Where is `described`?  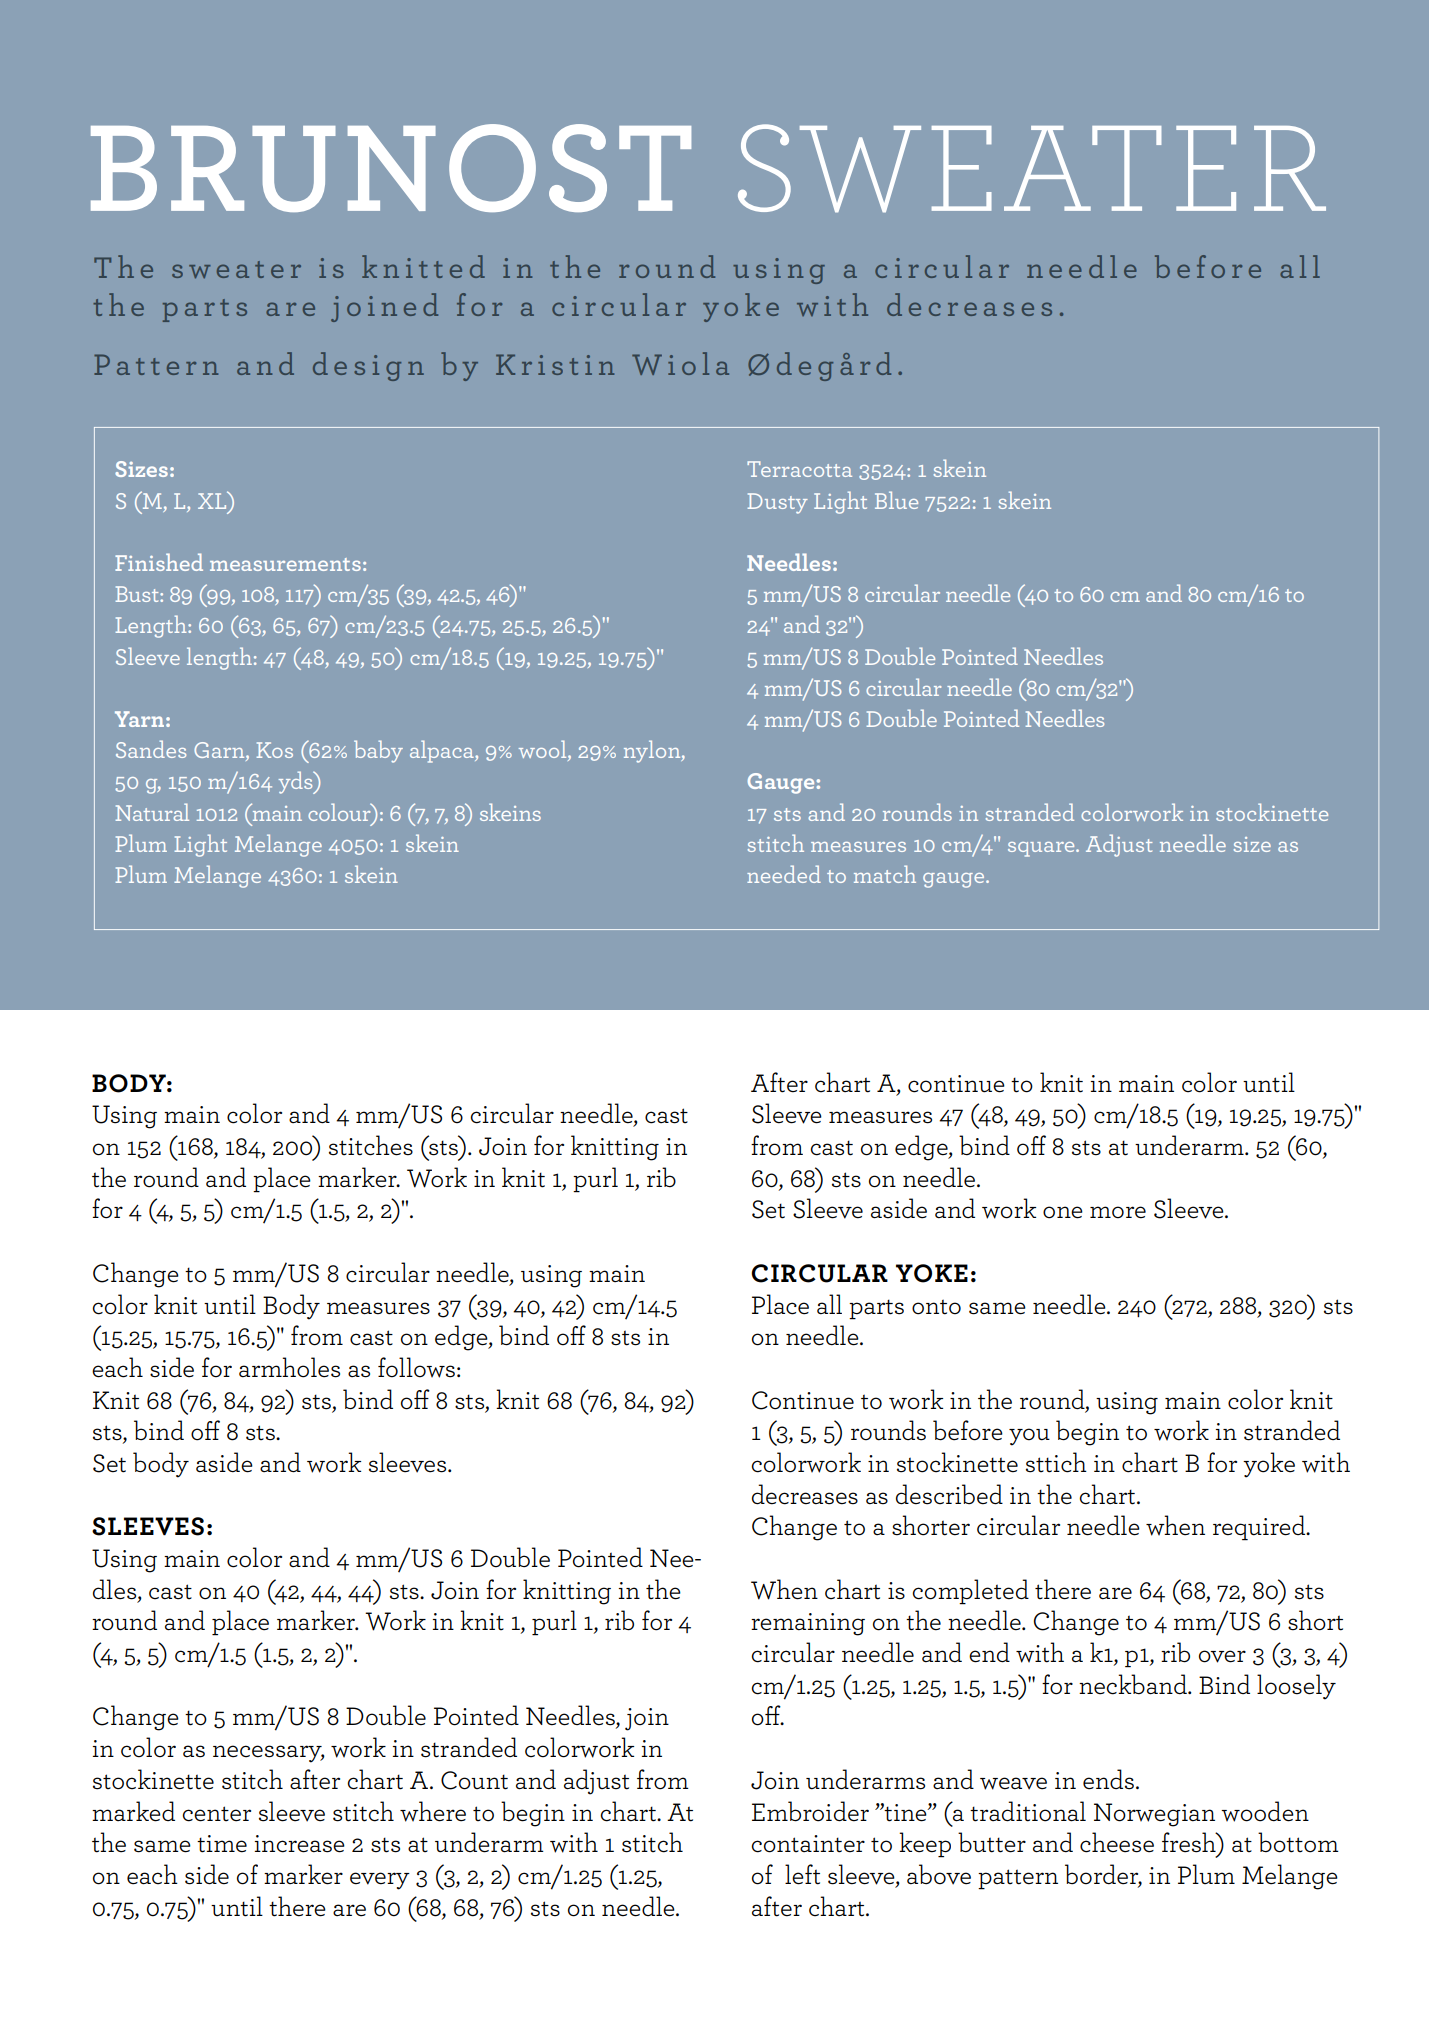
described is located at coordinates (949, 1494).
